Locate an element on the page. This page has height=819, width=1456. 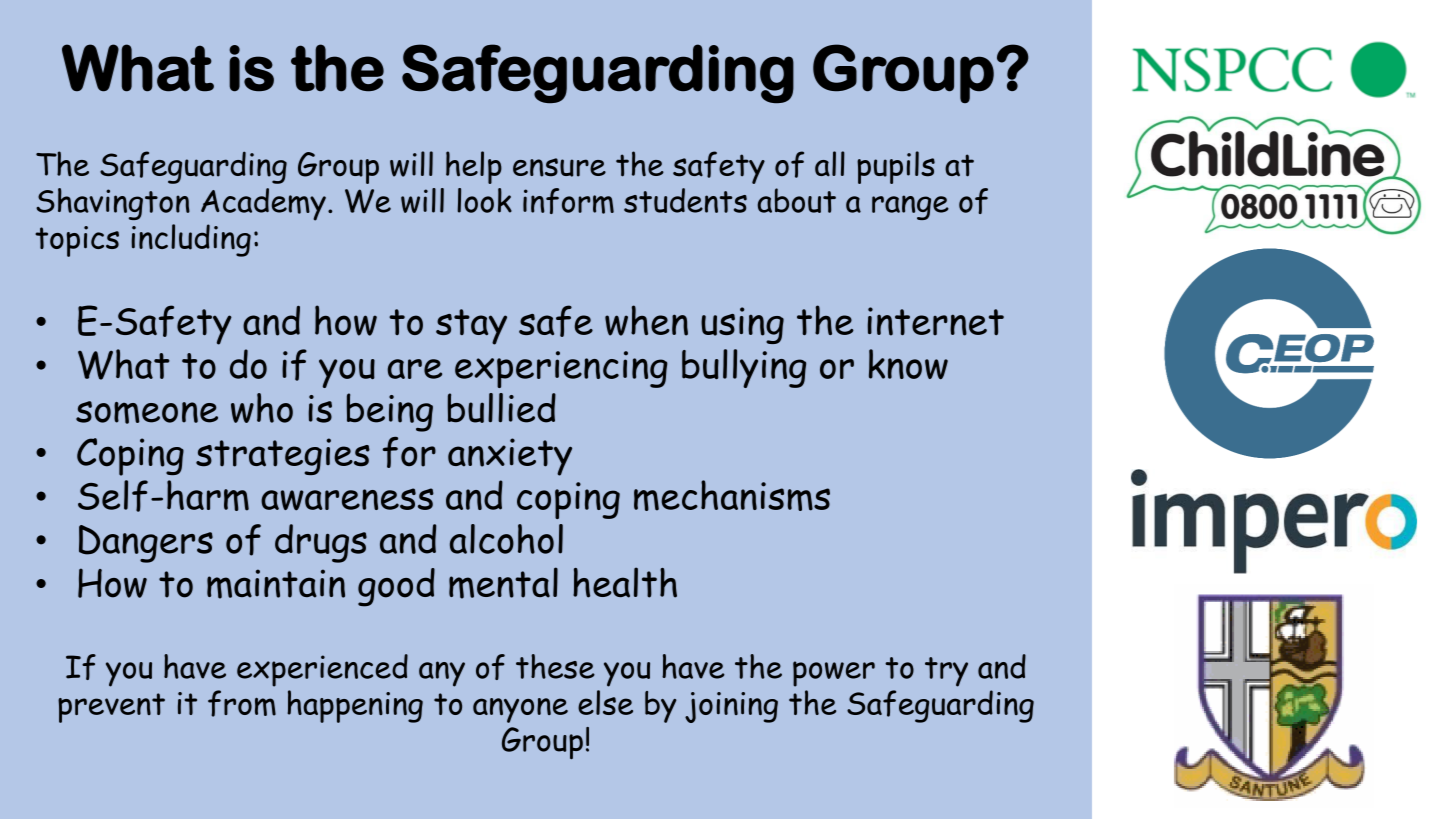
help is located at coordinates (474, 167).
